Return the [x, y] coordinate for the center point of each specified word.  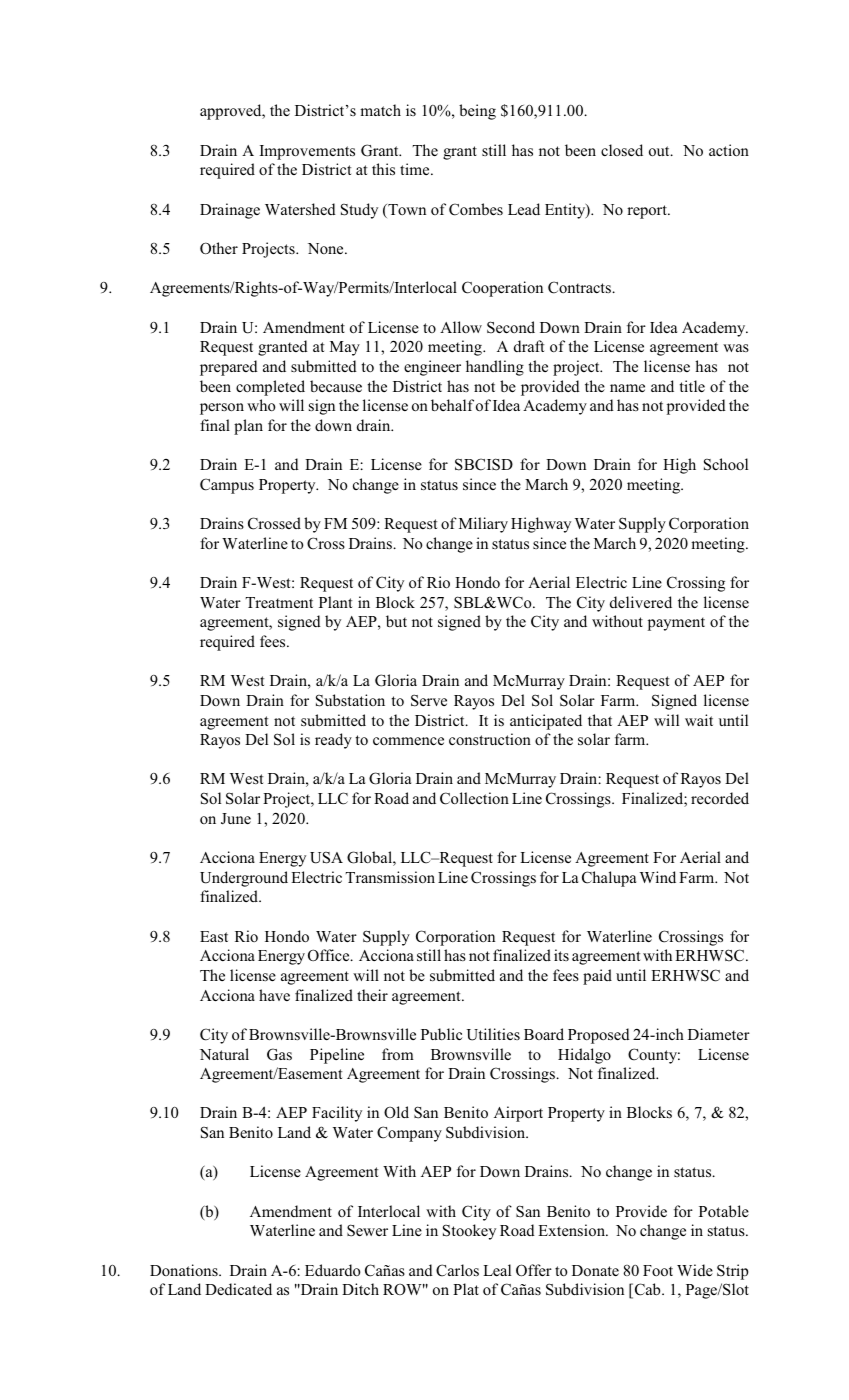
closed [622, 150]
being [477, 112]
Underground [244, 879]
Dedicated [238, 1289]
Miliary [483, 525]
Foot [658, 1271]
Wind [658, 877]
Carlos [457, 1270]
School [726, 464]
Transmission [390, 877]
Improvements [307, 152]
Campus [227, 486]
